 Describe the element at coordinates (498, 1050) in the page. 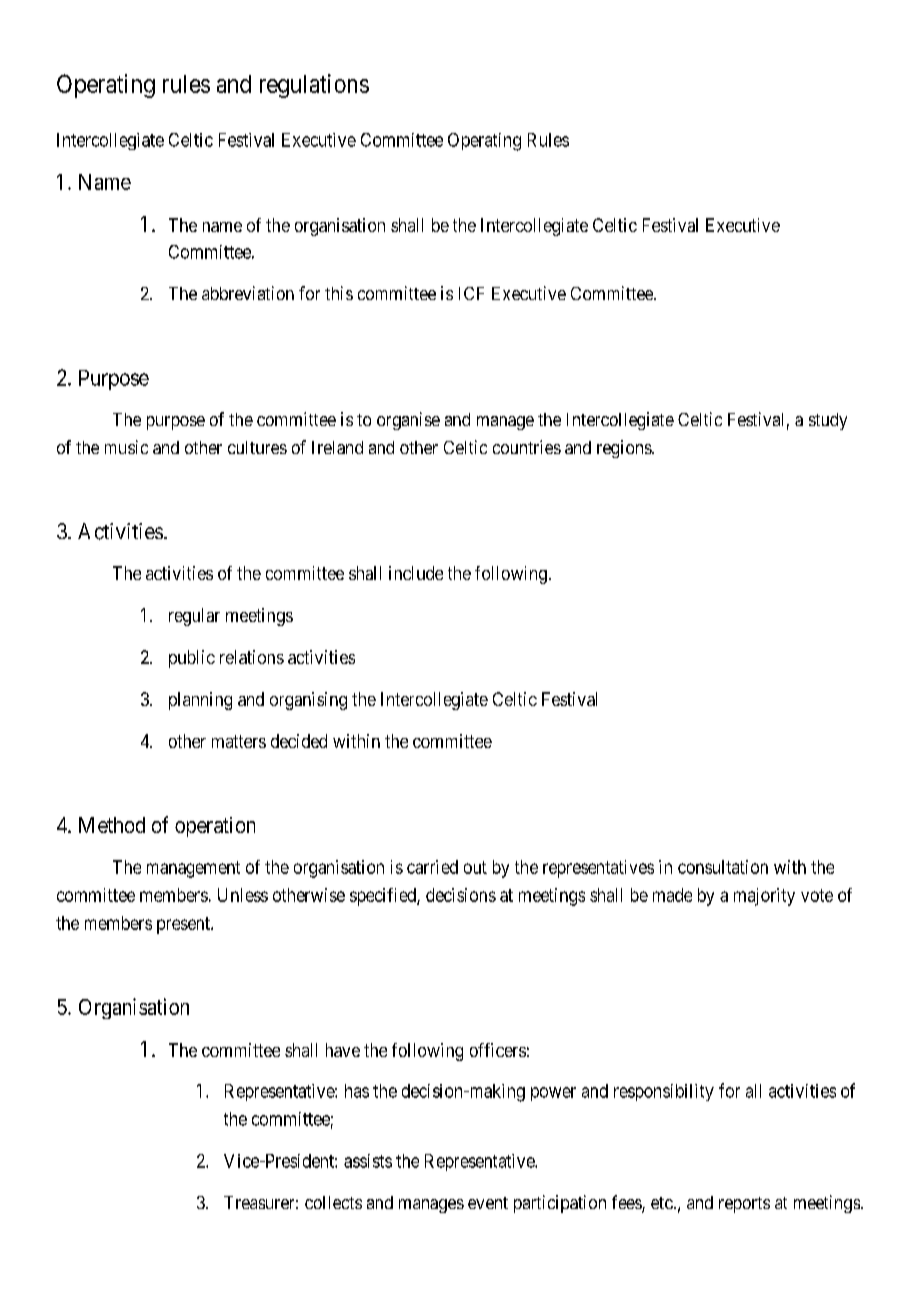

I see `officers` at that location.
